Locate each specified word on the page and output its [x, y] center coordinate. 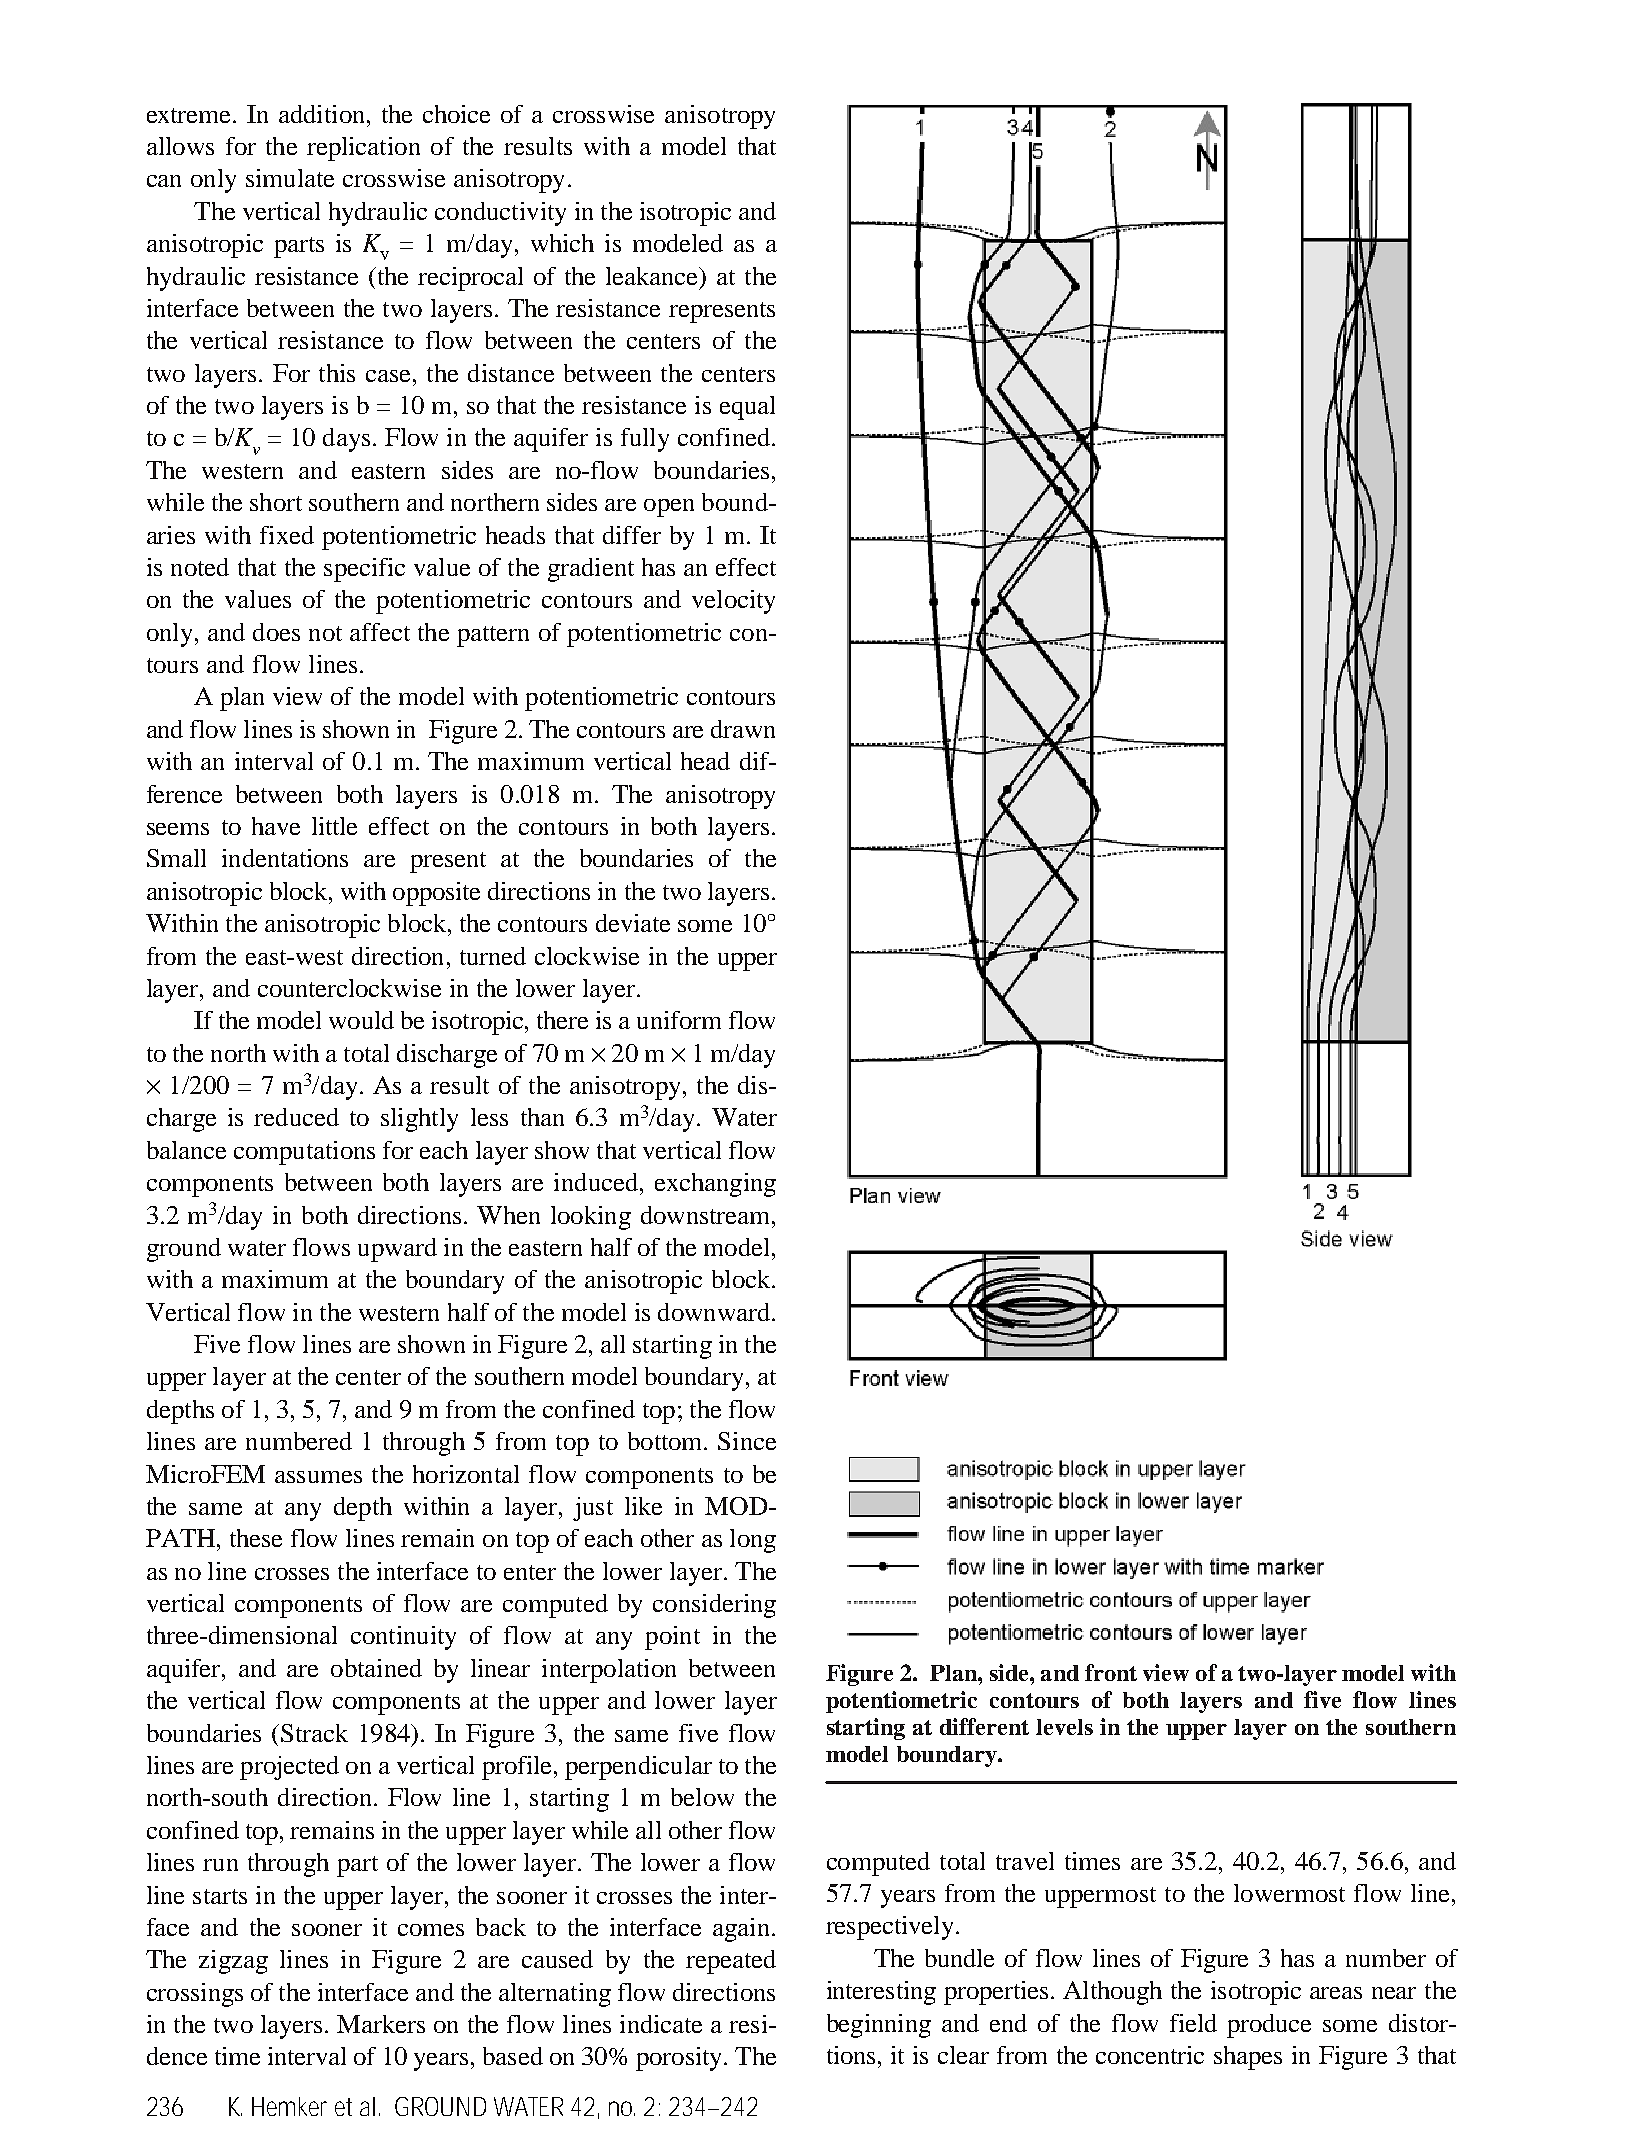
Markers [381, 2024]
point [672, 1638]
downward [715, 1312]
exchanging [715, 1185]
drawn [743, 729]
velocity [733, 602]
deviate [633, 923]
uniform [679, 1020]
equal [747, 408]
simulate [290, 178]
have [276, 826]
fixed [287, 535]
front [1111, 1672]
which [562, 243]
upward [397, 1250]
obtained [376, 1668]
